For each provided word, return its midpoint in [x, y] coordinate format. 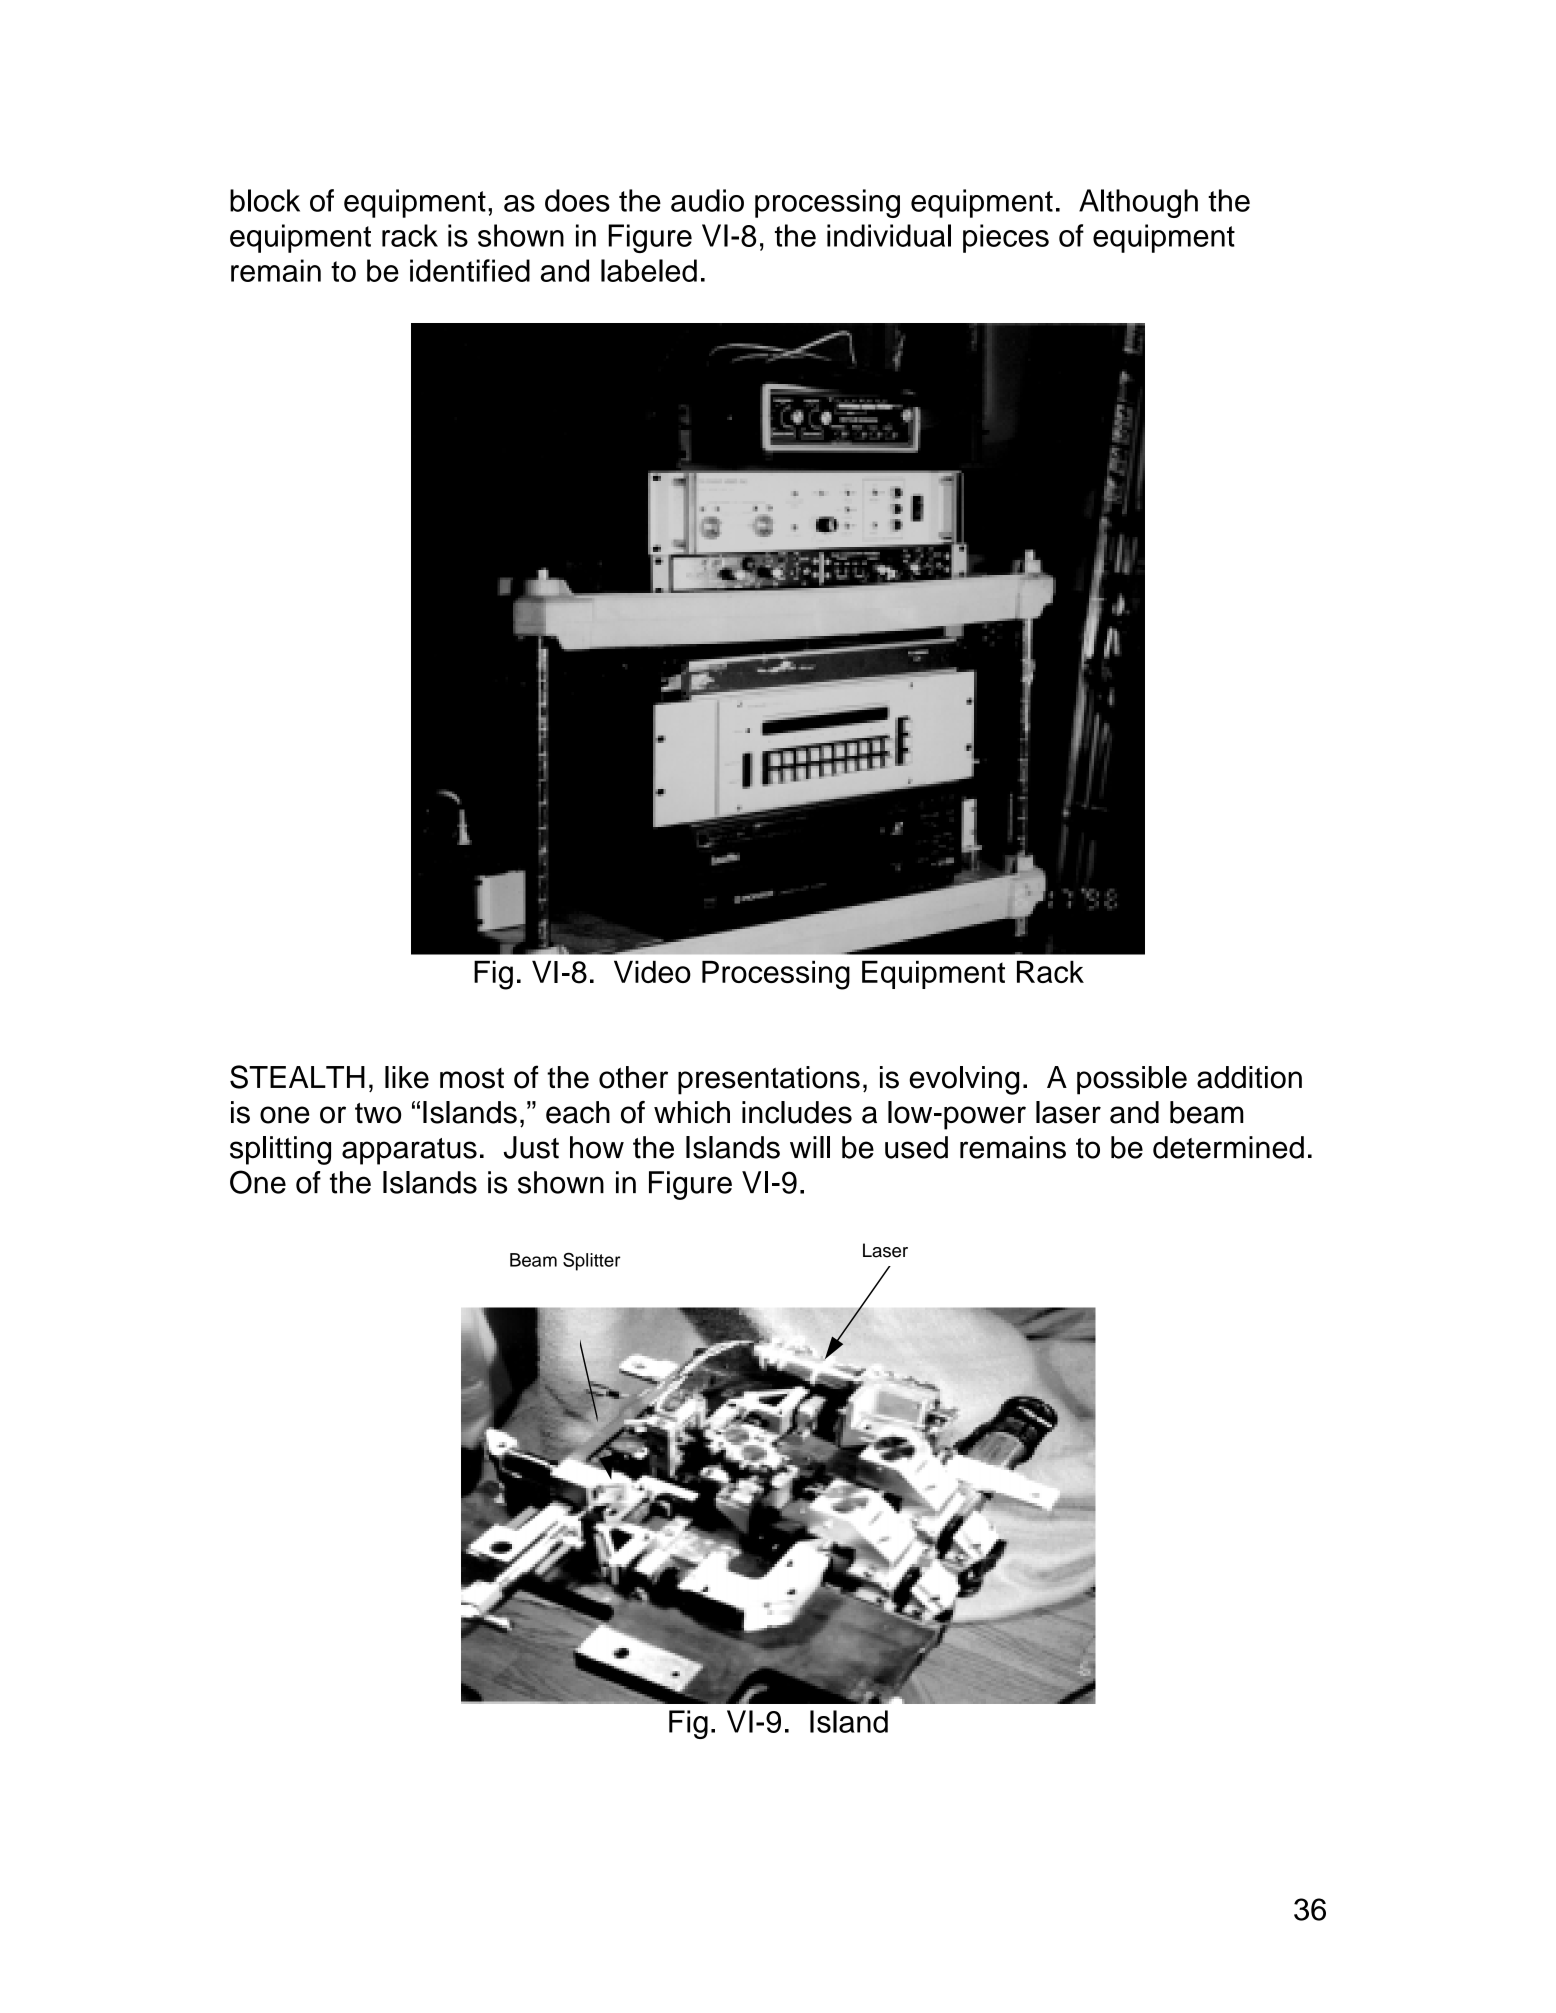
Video [652, 971]
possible [1132, 1080]
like [407, 1077]
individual [889, 235]
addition [1249, 1077]
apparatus [409, 1151]
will [810, 1147]
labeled [649, 270]
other [633, 1077]
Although [1138, 203]
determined [1228, 1147]
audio [707, 200]
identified [470, 270]
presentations [769, 1080]
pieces [1006, 238]
